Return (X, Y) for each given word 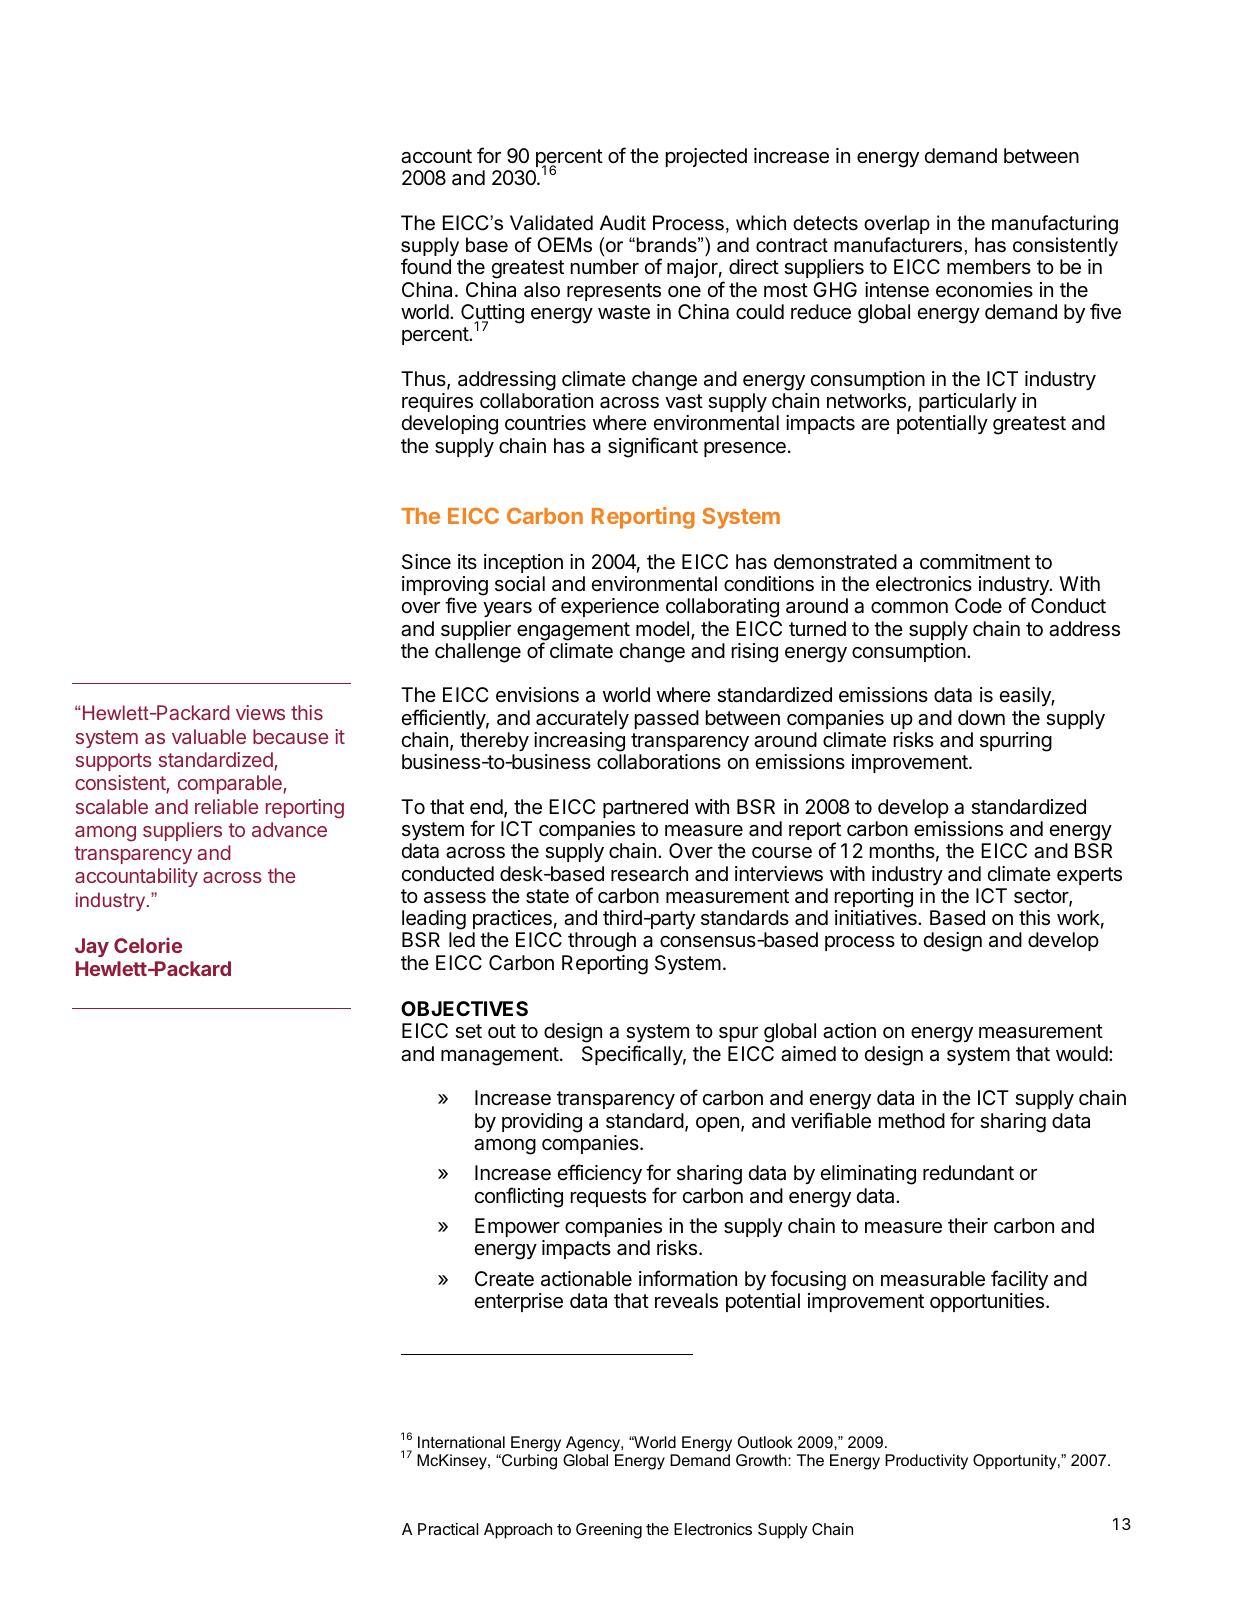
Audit (623, 223)
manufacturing (1055, 225)
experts (1089, 876)
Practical (448, 1529)
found (426, 266)
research (649, 874)
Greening (609, 1531)
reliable (226, 806)
